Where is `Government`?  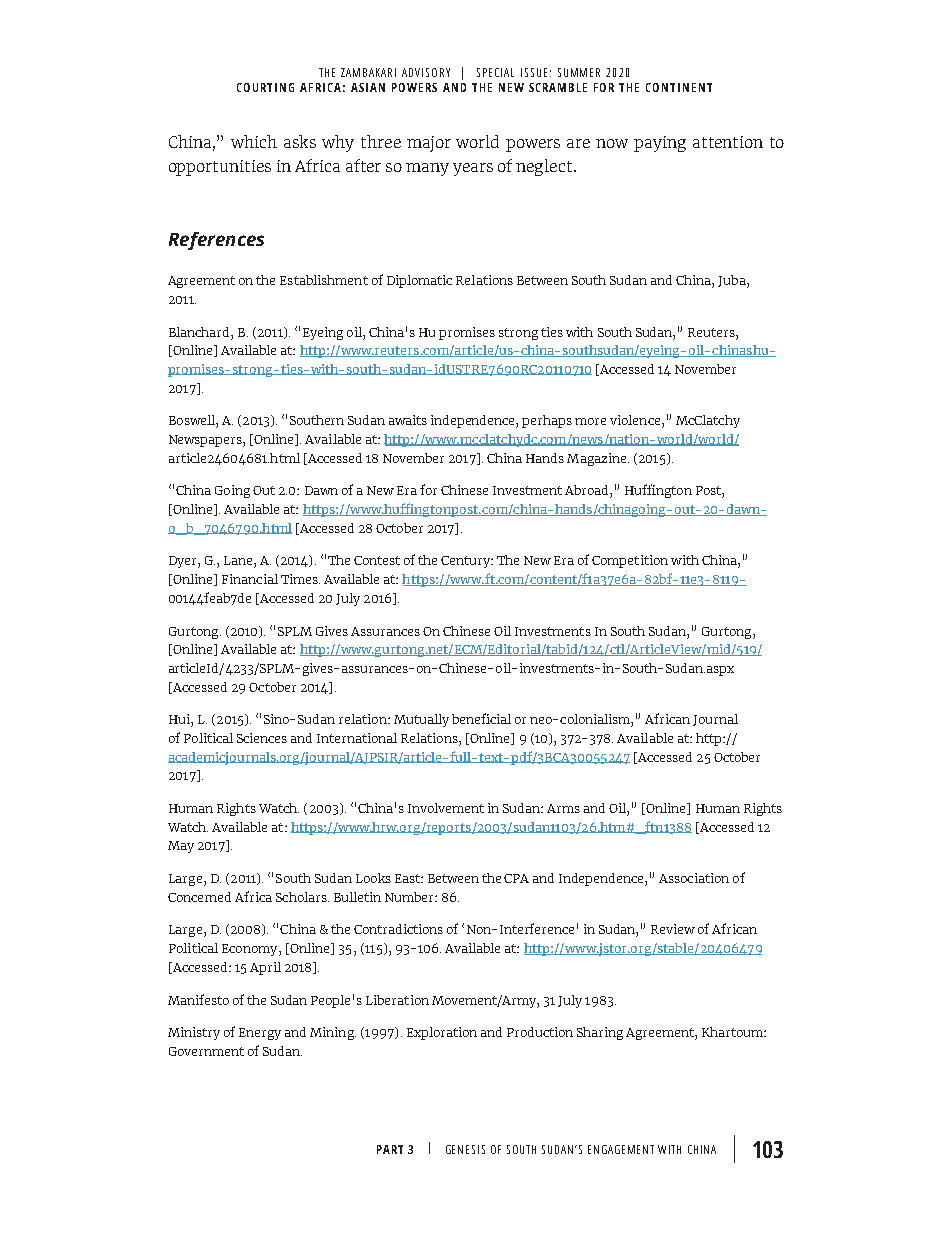
Government is located at coordinates (206, 1051).
